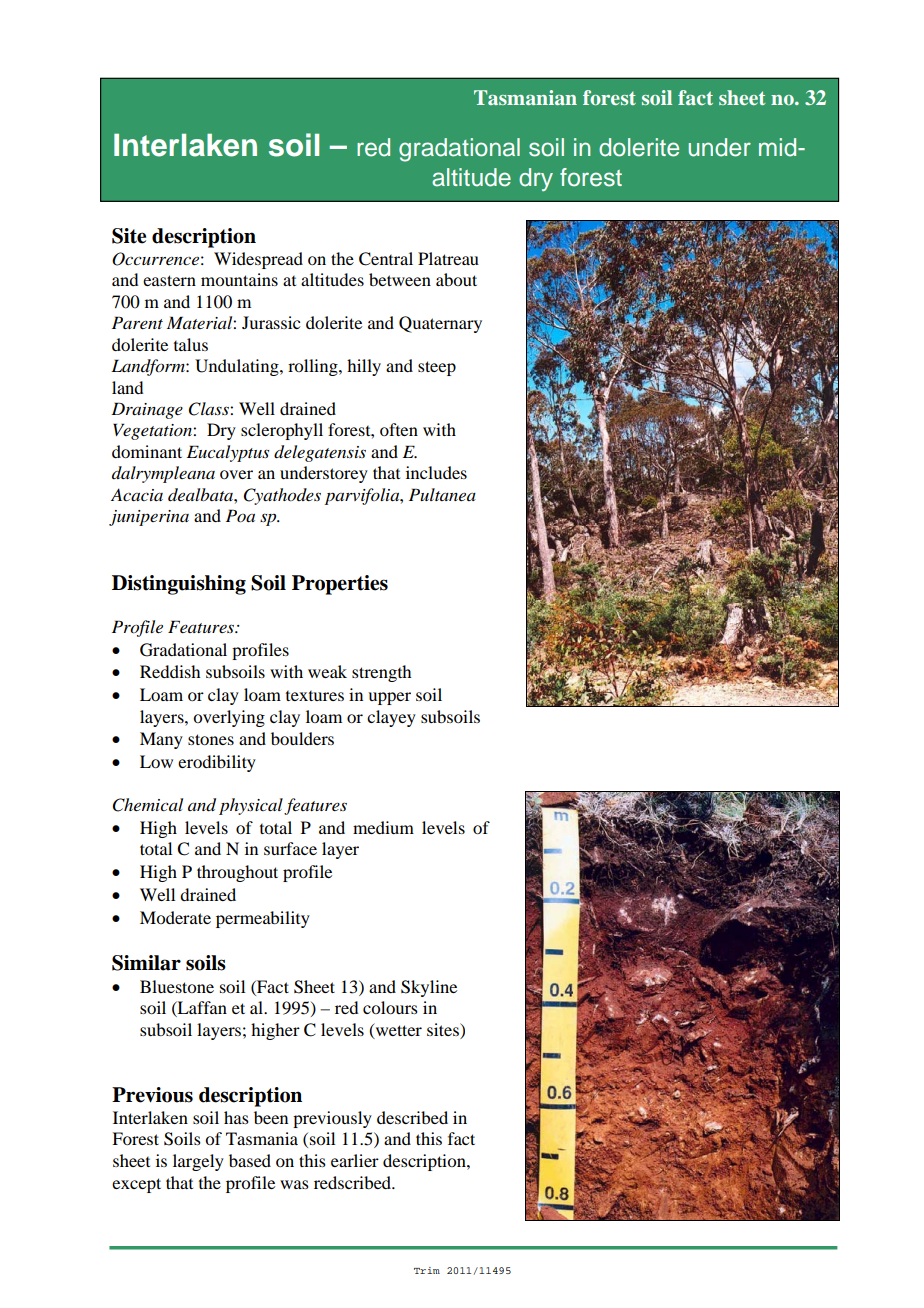  What do you see at coordinates (389, 698) in the screenshot?
I see `upper` at bounding box center [389, 698].
